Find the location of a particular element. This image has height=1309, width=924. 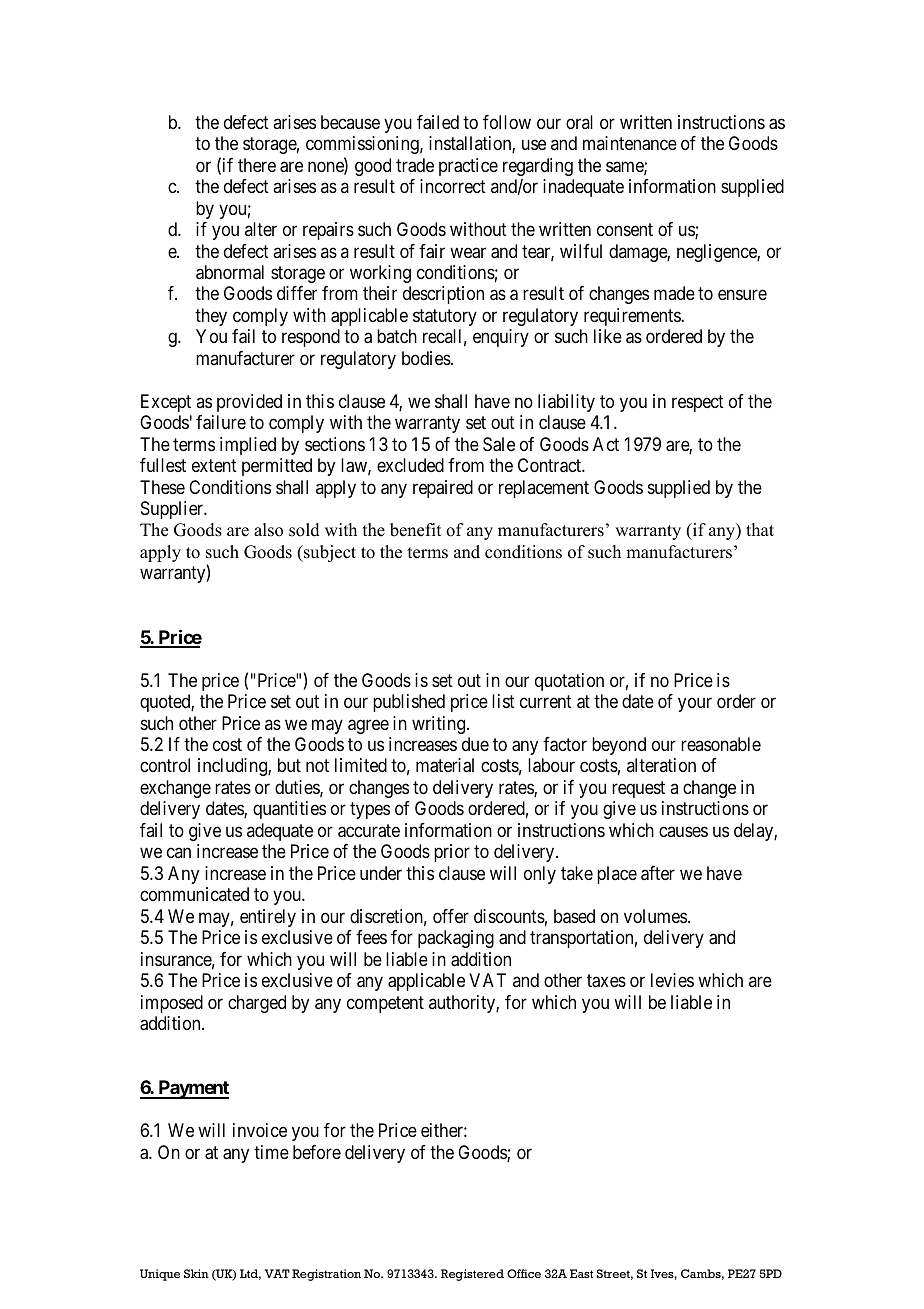

communicated is located at coordinates (194, 894).
